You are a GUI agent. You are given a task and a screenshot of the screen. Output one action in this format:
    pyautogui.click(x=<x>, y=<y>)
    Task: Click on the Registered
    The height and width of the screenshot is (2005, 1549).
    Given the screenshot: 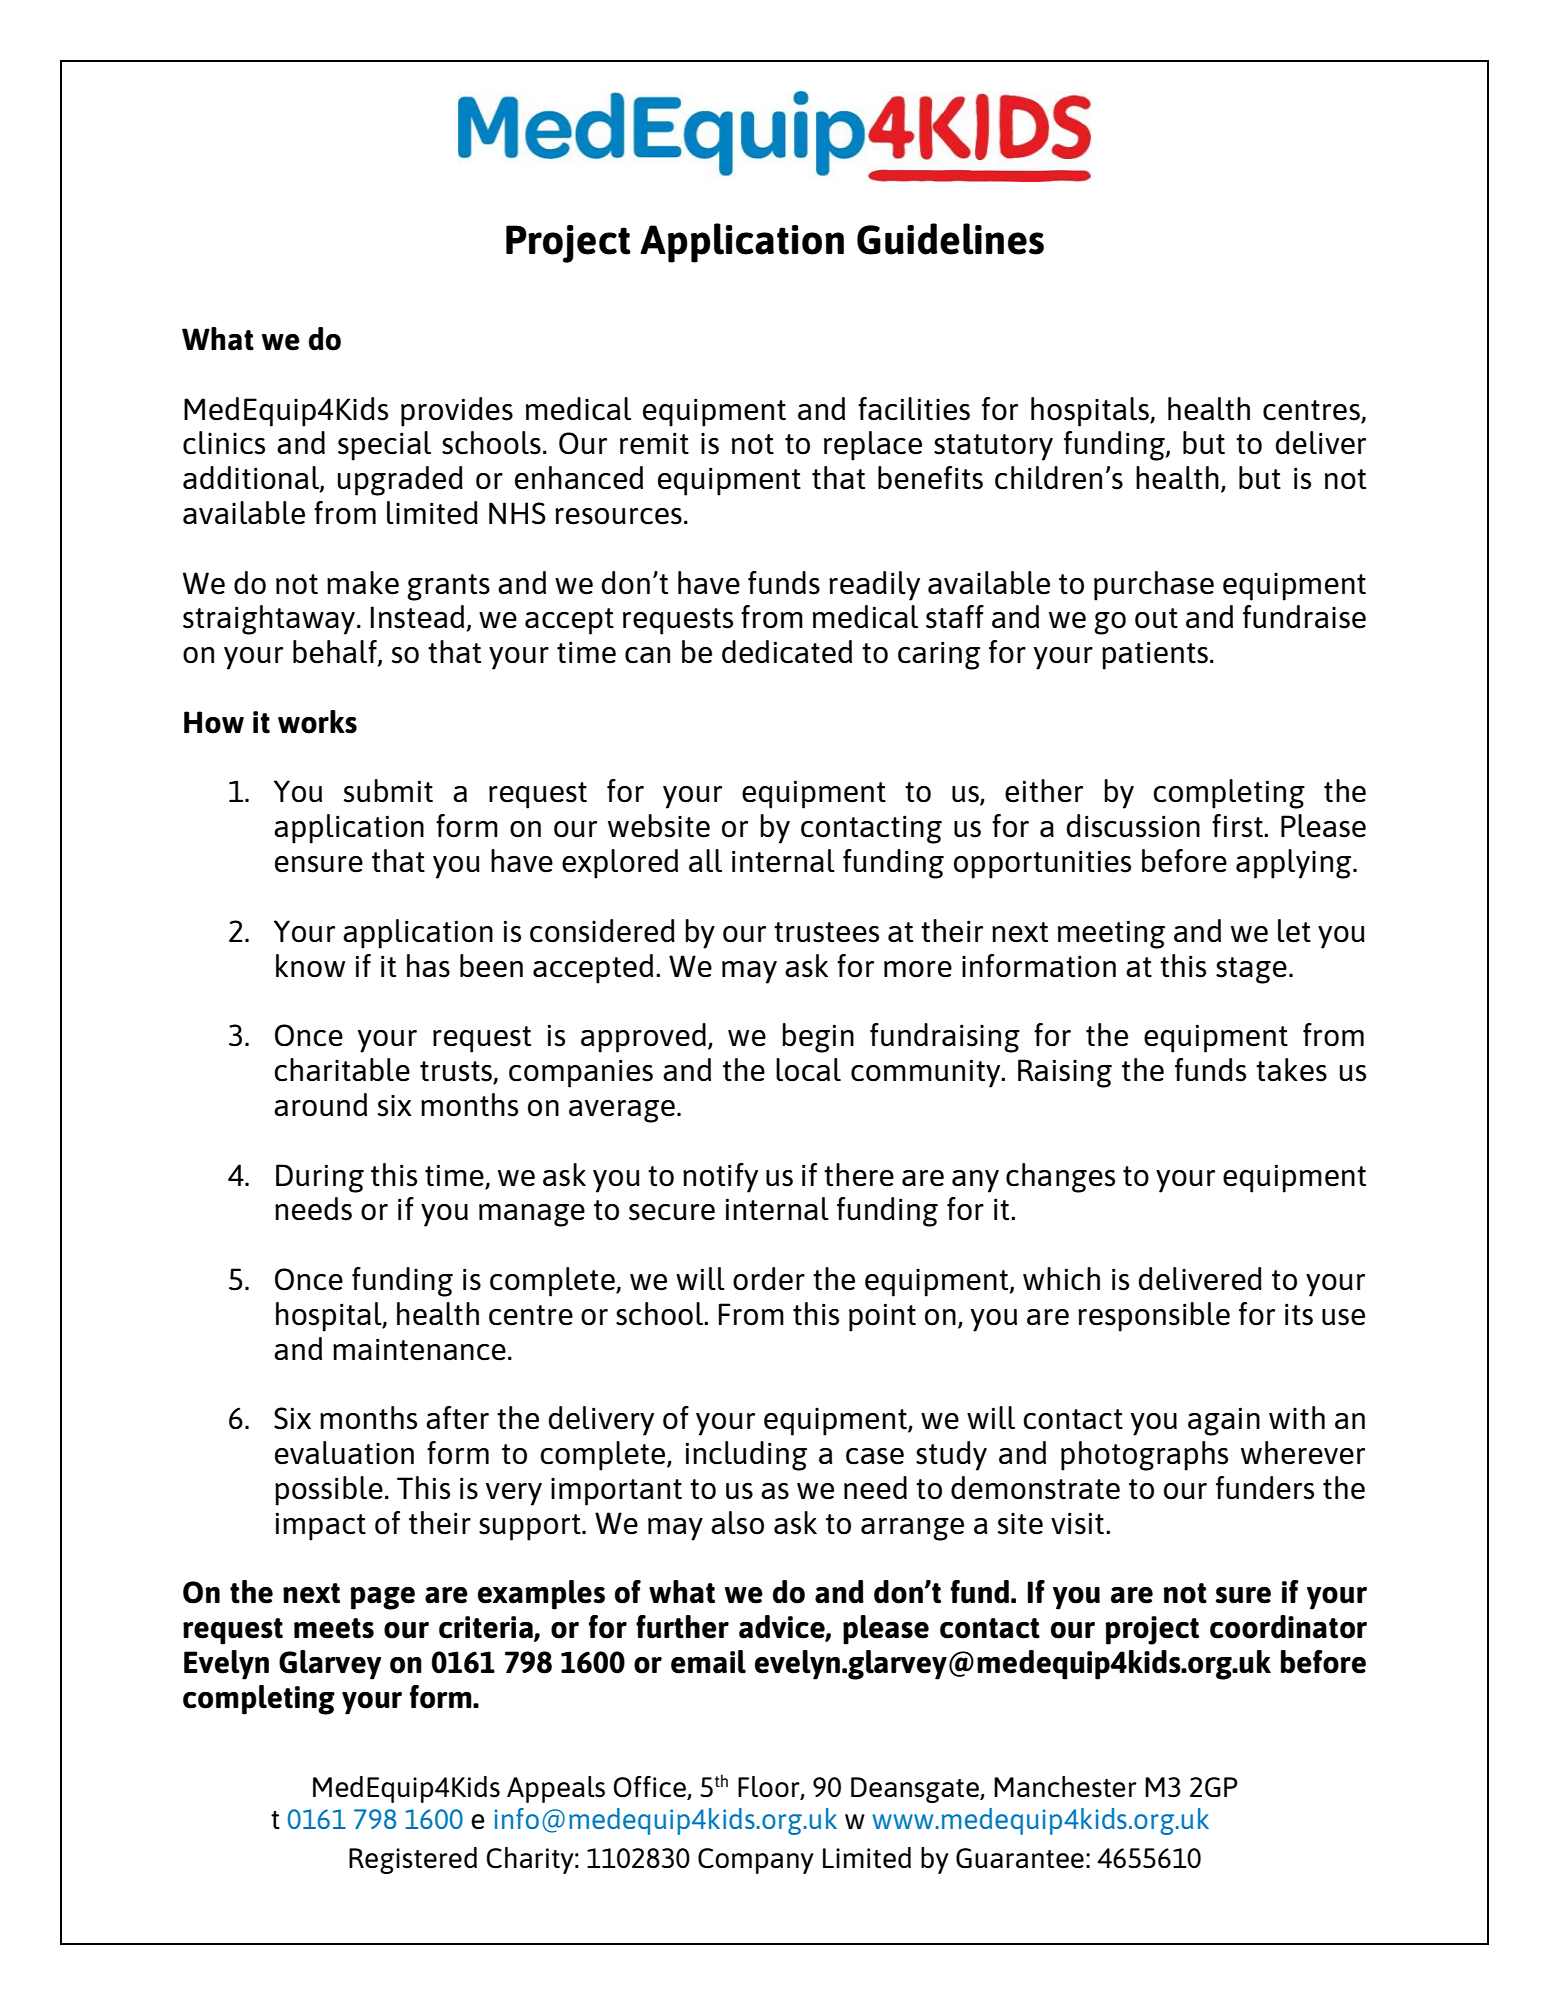 What is the action you would take?
    pyautogui.click(x=413, y=1860)
